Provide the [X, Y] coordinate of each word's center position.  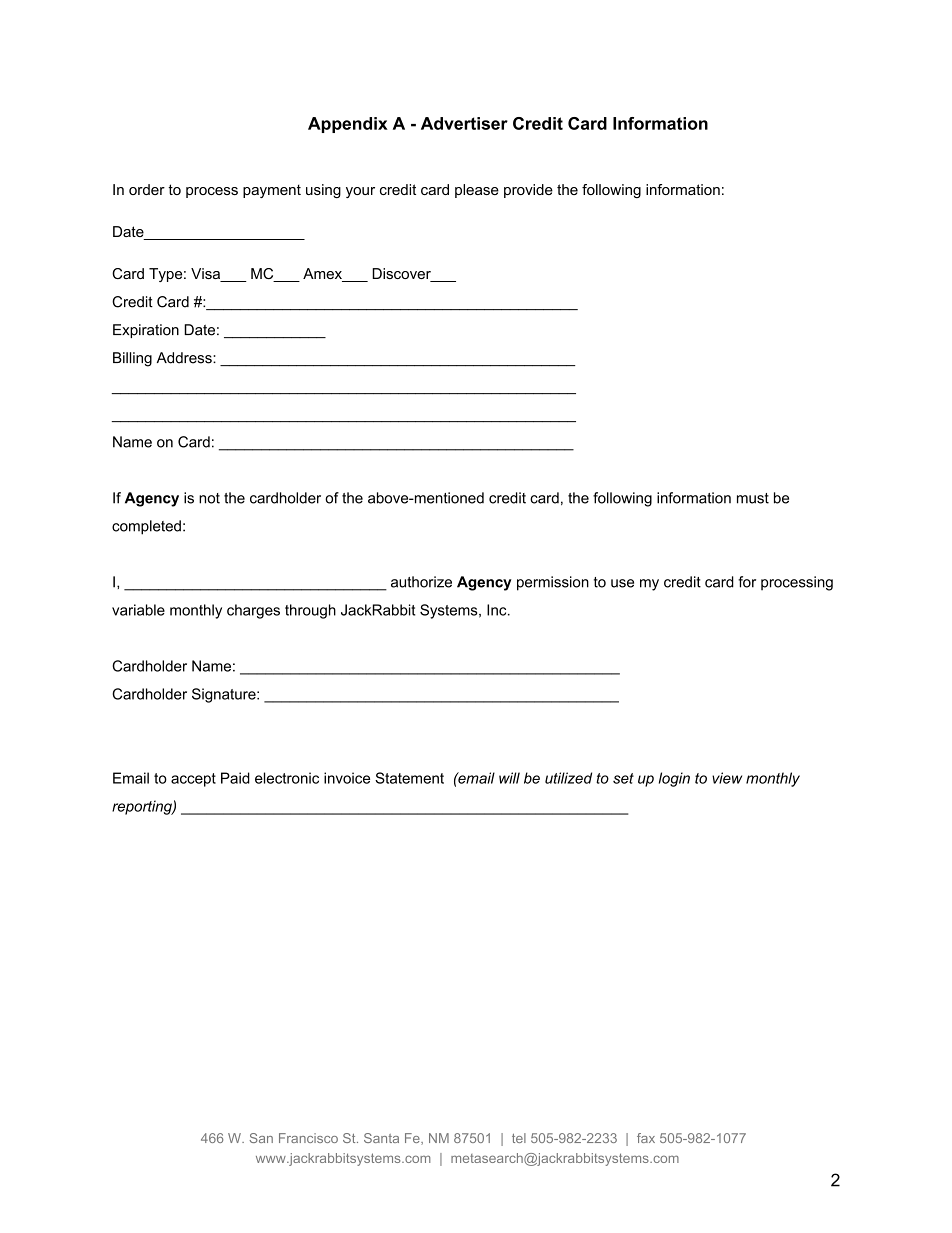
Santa [381, 1138]
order [147, 189]
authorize [421, 582]
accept [193, 780]
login [674, 779]
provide [528, 191]
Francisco [308, 1138]
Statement [409, 778]
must [753, 498]
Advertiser [464, 123]
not [209, 498]
